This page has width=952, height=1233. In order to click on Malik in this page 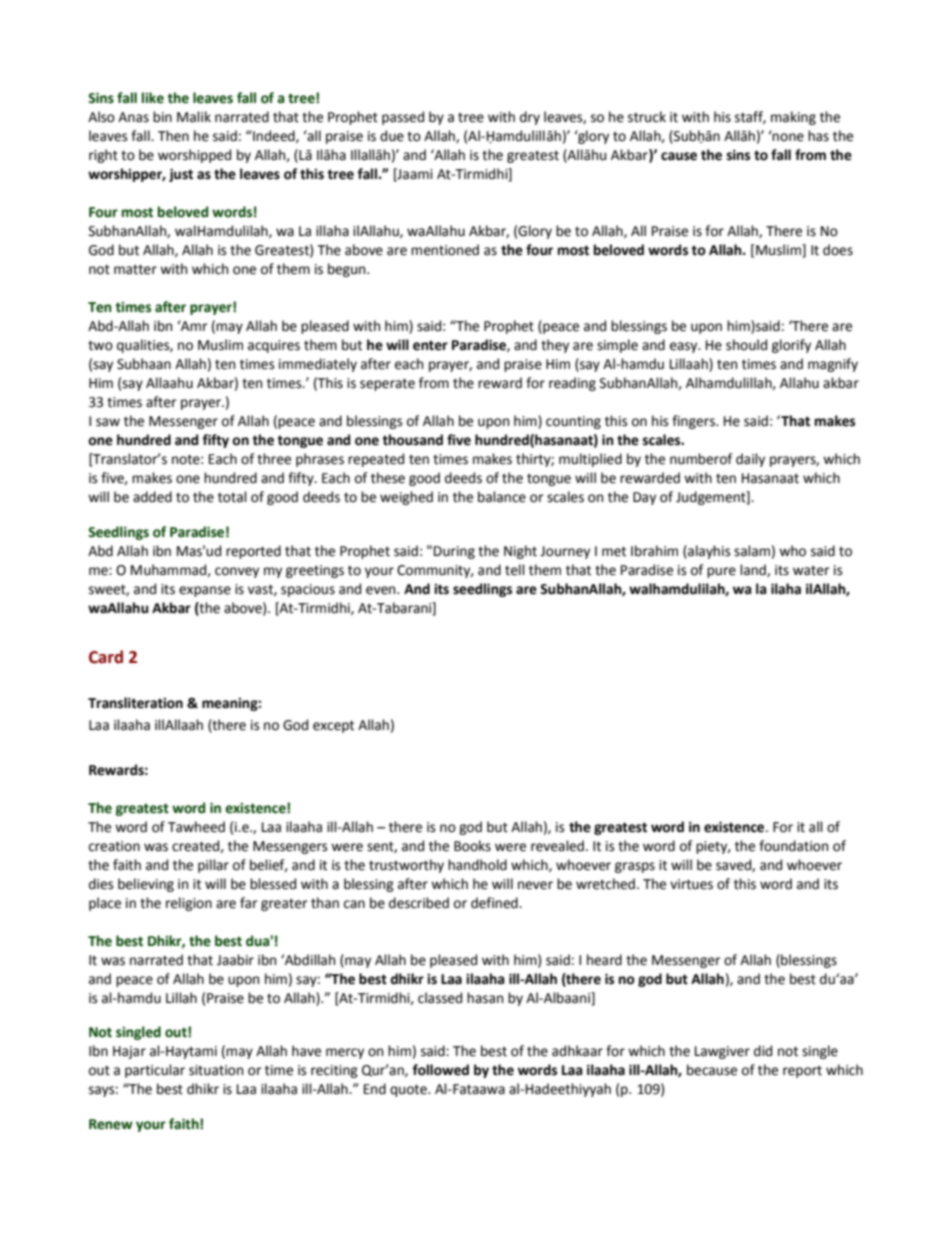, I will do `click(194, 117)`.
